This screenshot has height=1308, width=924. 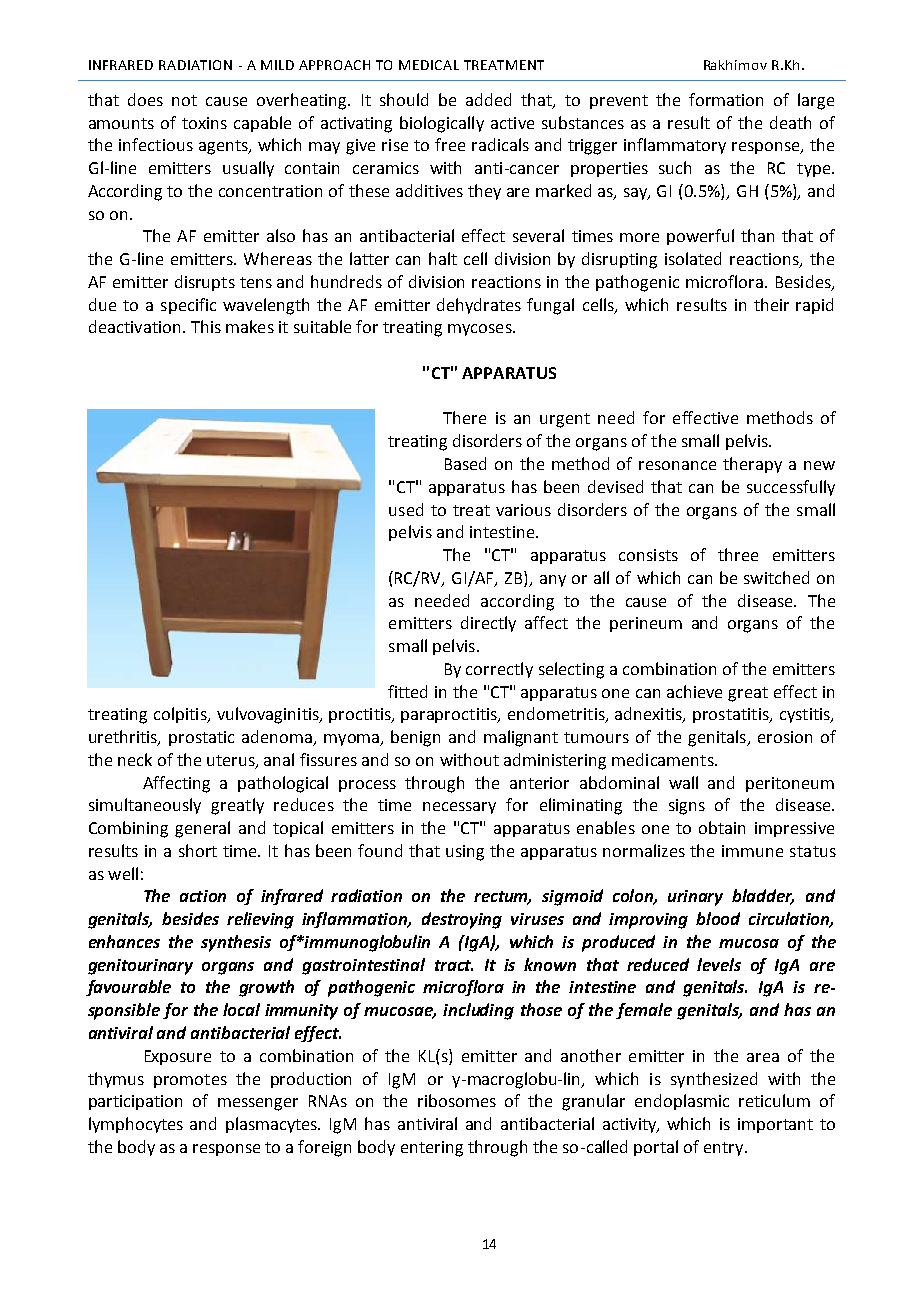 I want to click on therapy, so click(x=752, y=465).
